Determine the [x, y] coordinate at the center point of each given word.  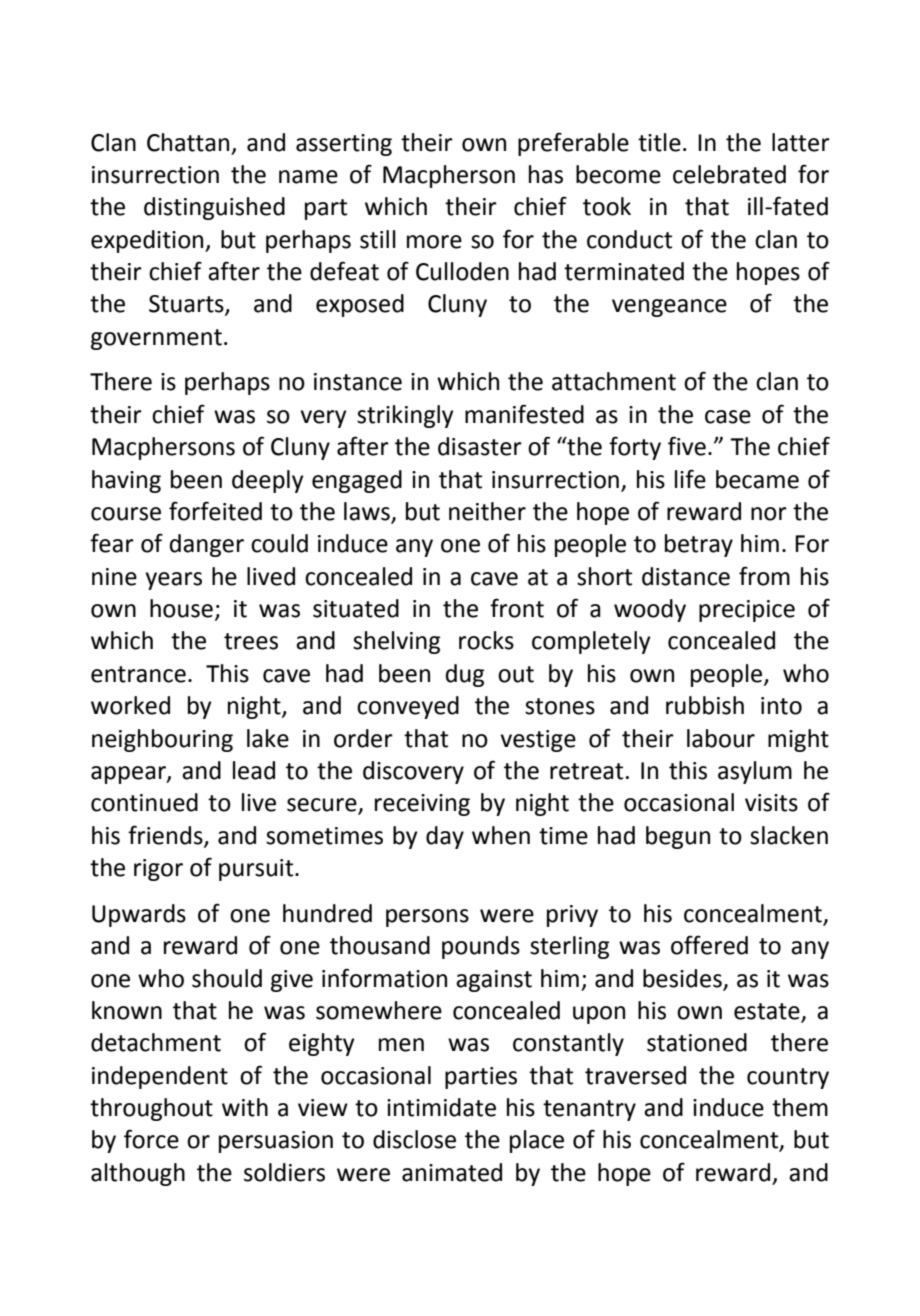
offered [709, 945]
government [156, 339]
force [151, 1139]
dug [465, 675]
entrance [138, 674]
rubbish [705, 705]
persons [427, 918]
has [546, 174]
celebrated [729, 174]
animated [452, 1172]
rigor [158, 870]
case [728, 417]
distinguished [214, 208]
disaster [480, 446]
